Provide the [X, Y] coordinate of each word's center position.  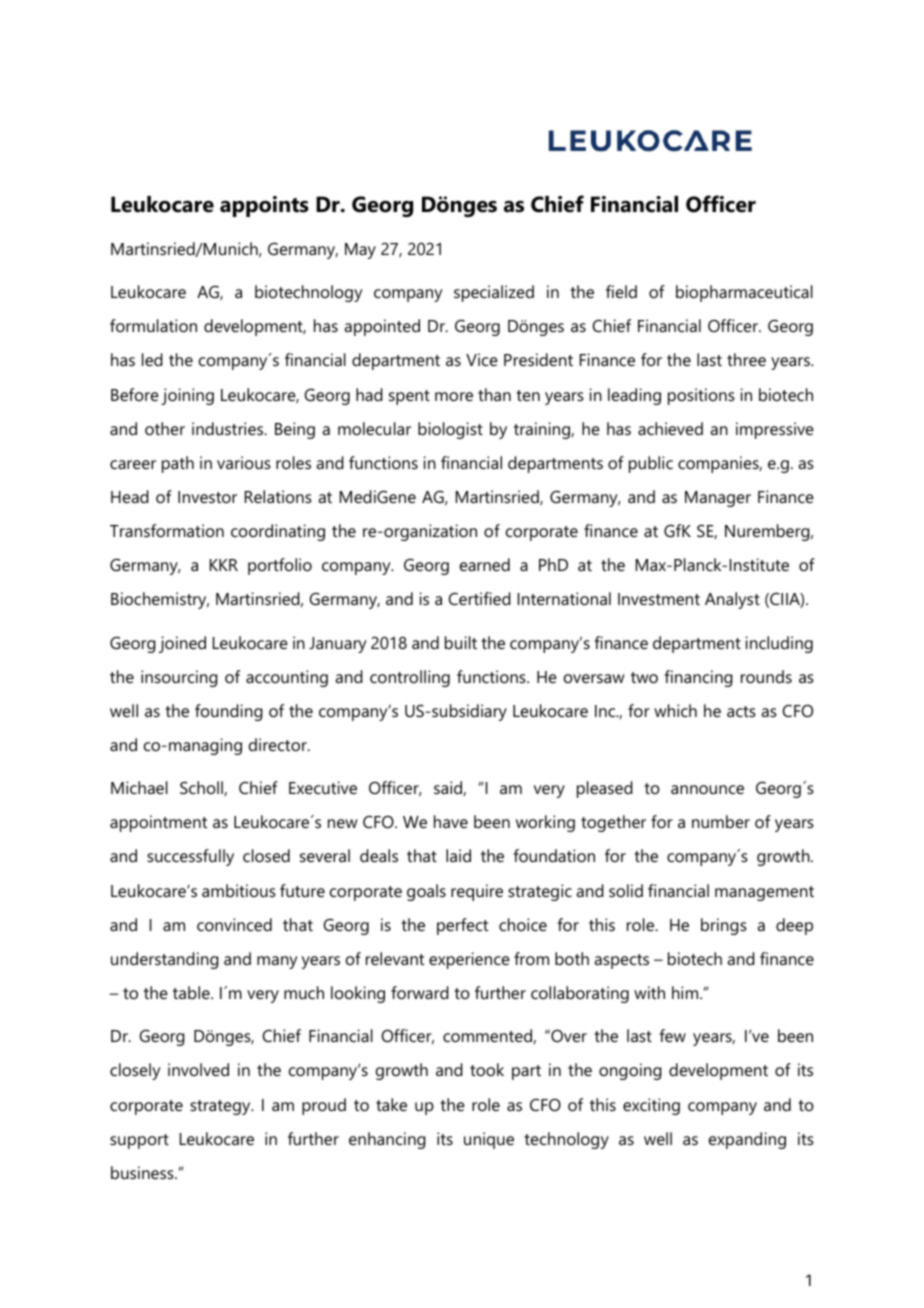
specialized [494, 293]
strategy [221, 1107]
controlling [410, 678]
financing [699, 678]
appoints [264, 206]
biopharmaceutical [744, 293]
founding [229, 712]
